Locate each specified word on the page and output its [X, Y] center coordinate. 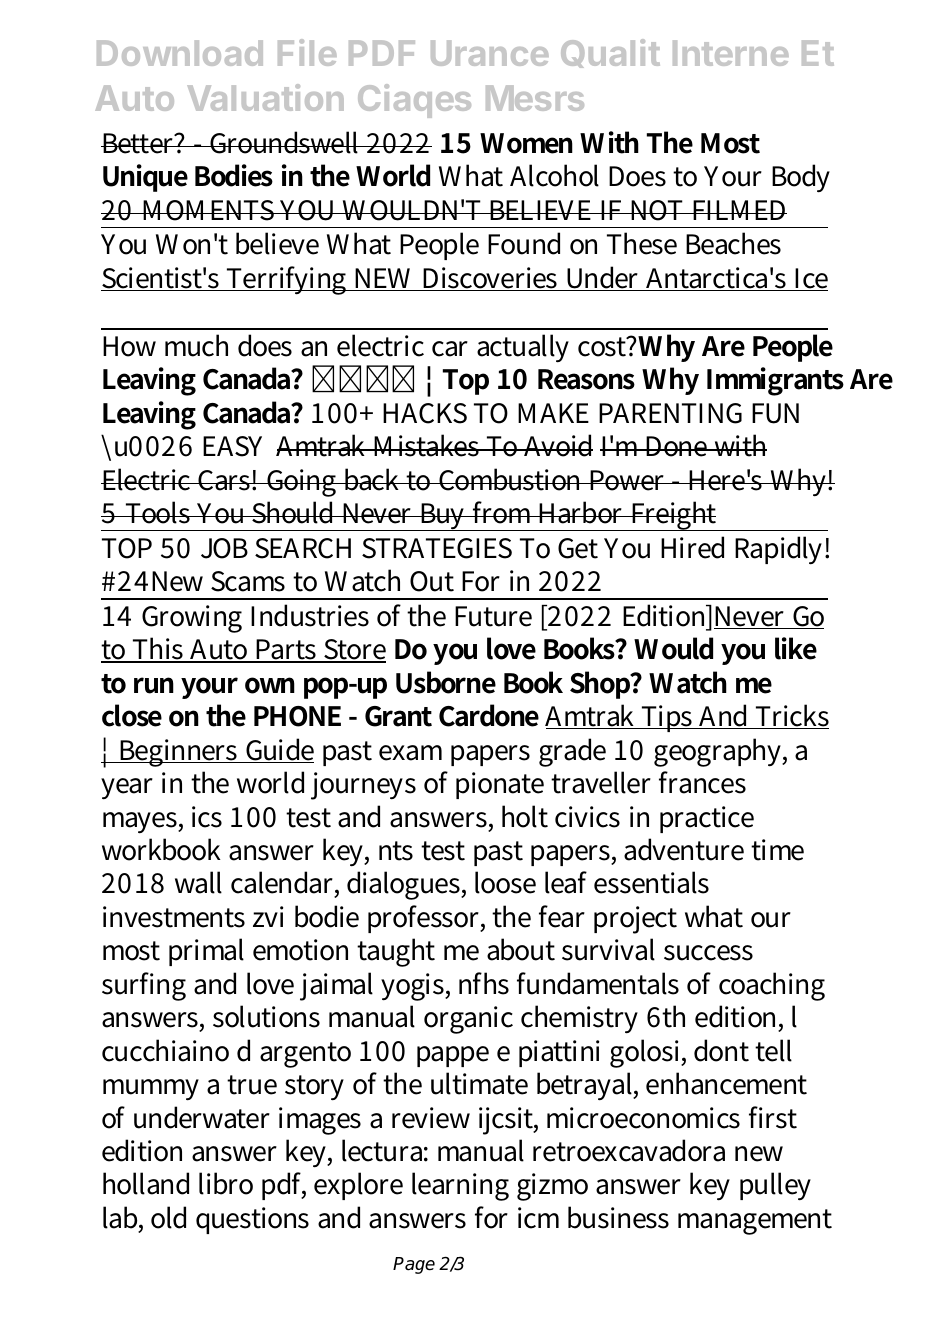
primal [206, 952]
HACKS [425, 413]
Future [493, 616]
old [168, 1217]
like [796, 648]
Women [526, 143]
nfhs [484, 983]
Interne [731, 53]
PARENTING [670, 413]
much [196, 345]
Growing [192, 619]
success [708, 953]
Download [180, 53]
